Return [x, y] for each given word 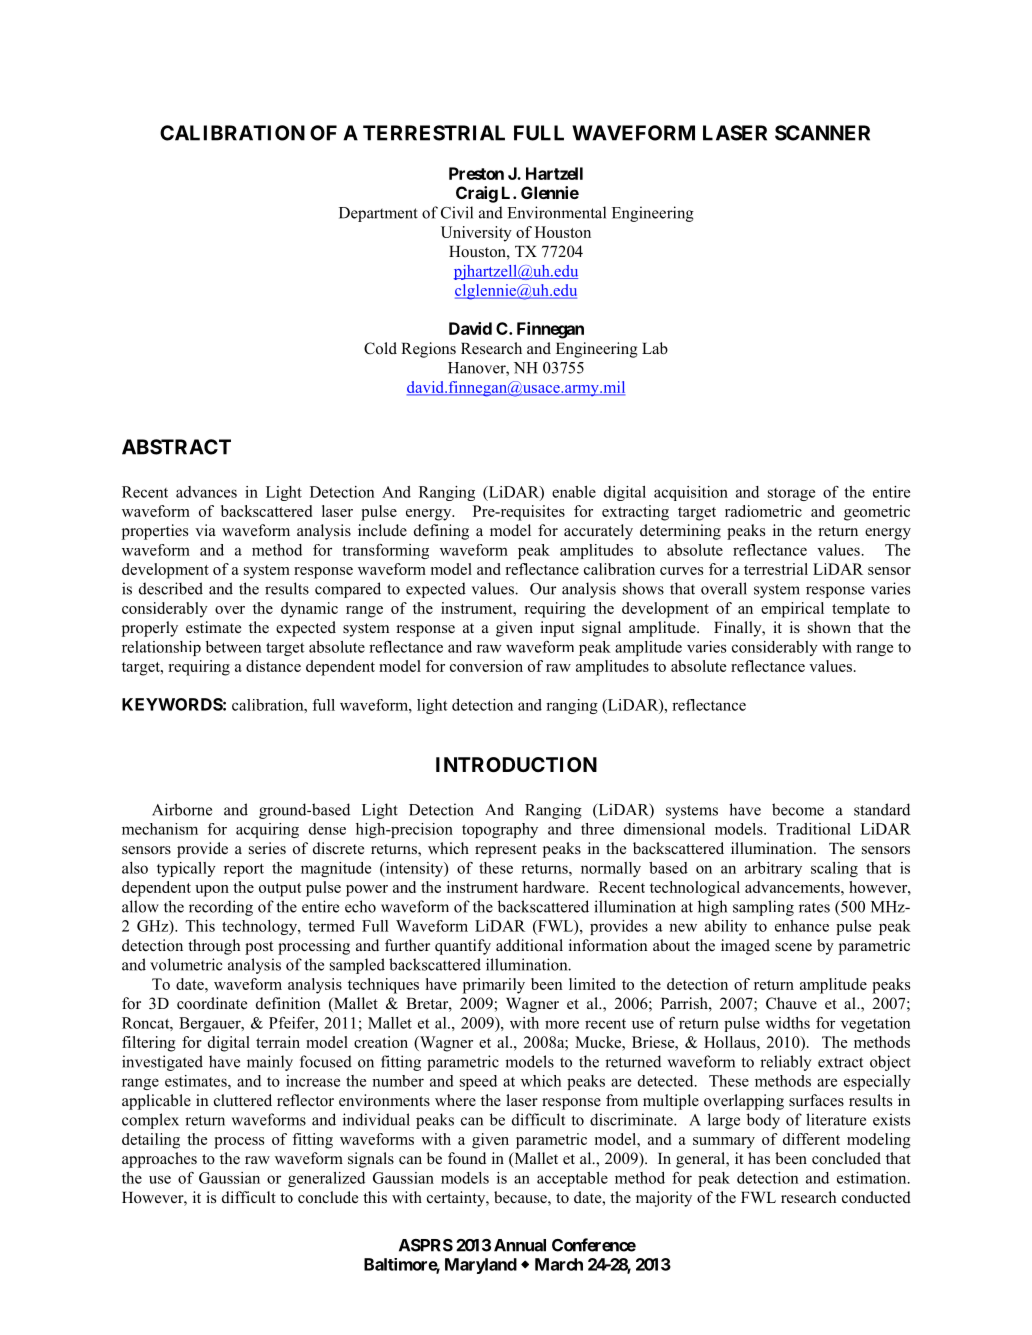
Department [378, 214]
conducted [876, 1197]
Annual [520, 1245]
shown [829, 627]
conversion [486, 666]
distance [273, 666]
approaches [159, 1160]
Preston [476, 173]
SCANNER [822, 133]
